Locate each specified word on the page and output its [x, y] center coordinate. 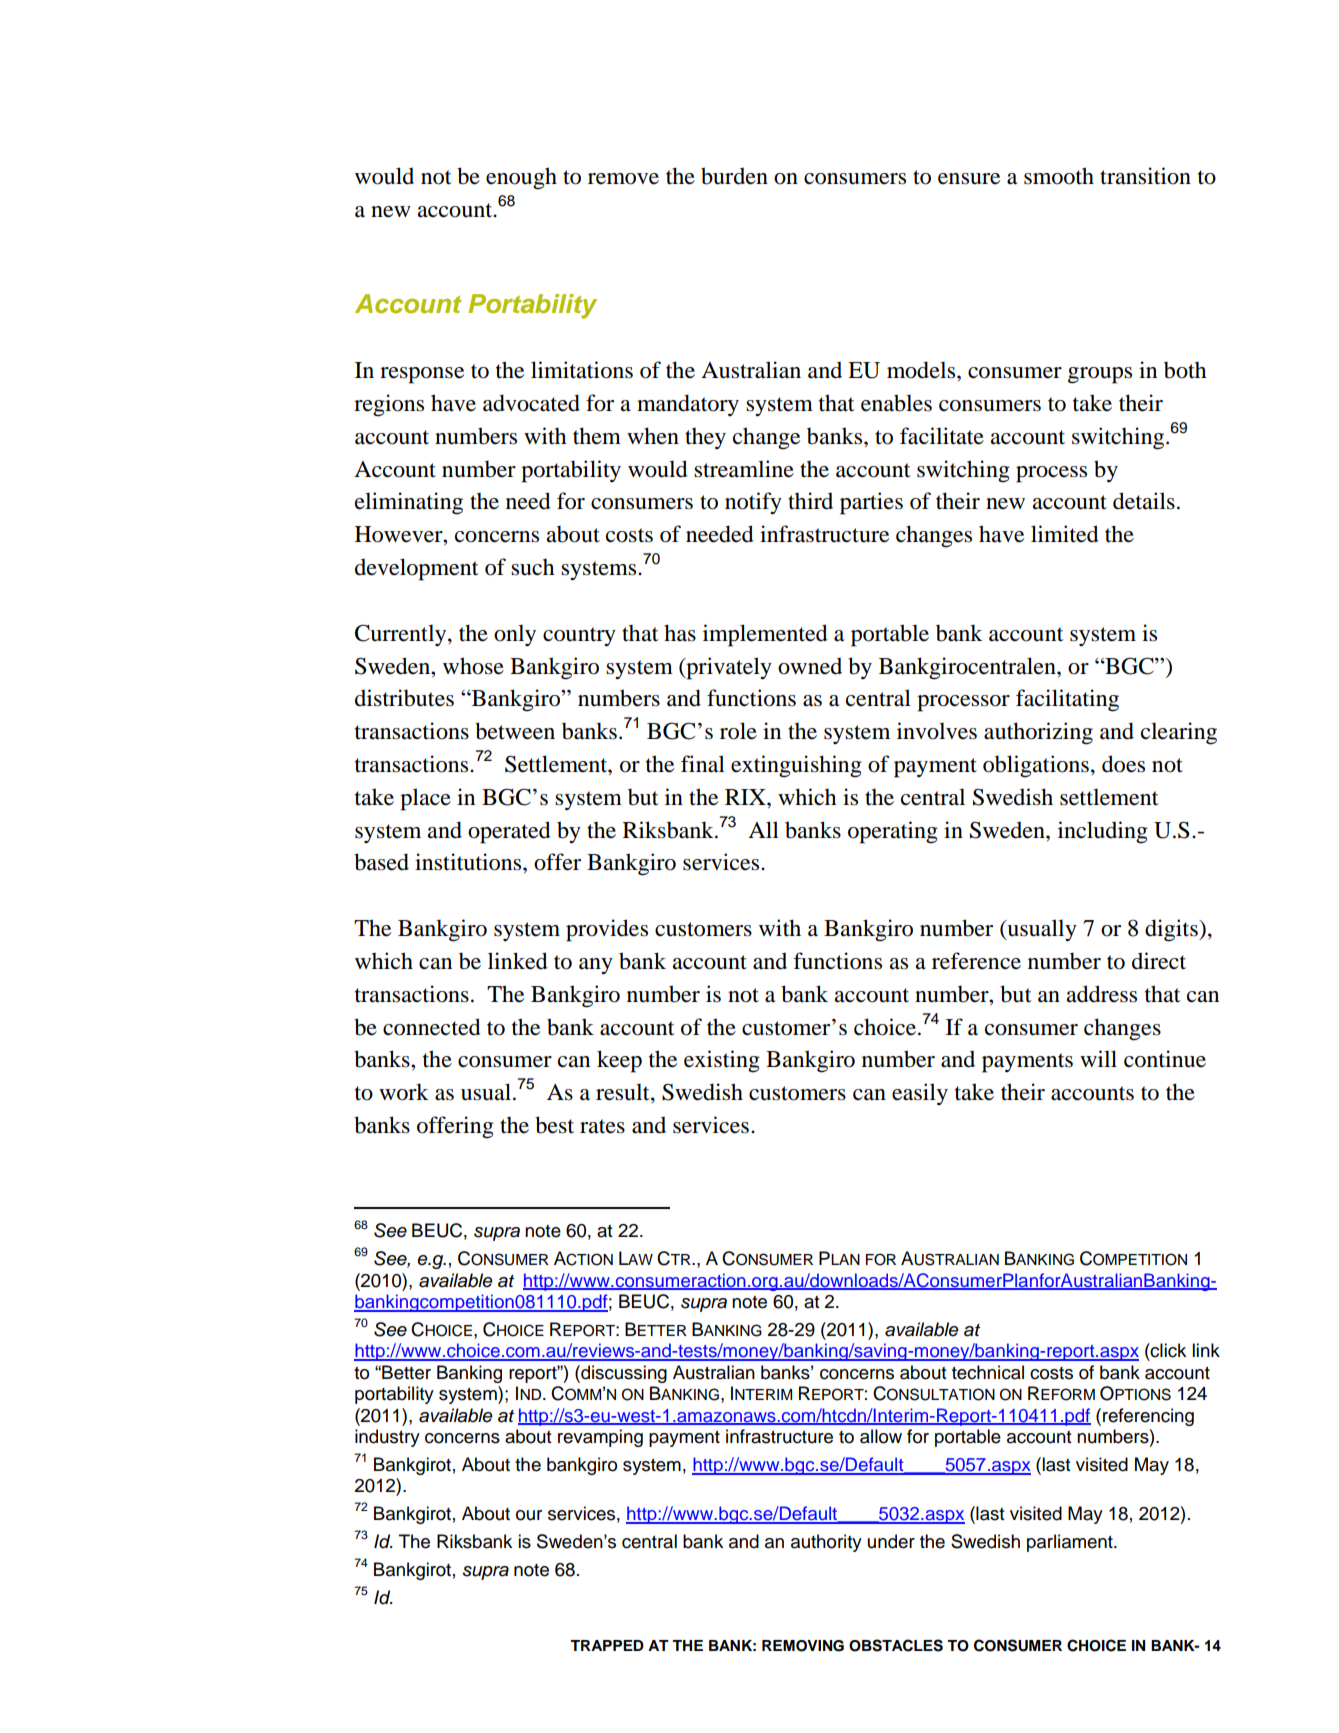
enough [521, 178]
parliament [1071, 1543]
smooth [1059, 176]
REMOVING [803, 1646]
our [529, 1515]
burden [734, 176]
